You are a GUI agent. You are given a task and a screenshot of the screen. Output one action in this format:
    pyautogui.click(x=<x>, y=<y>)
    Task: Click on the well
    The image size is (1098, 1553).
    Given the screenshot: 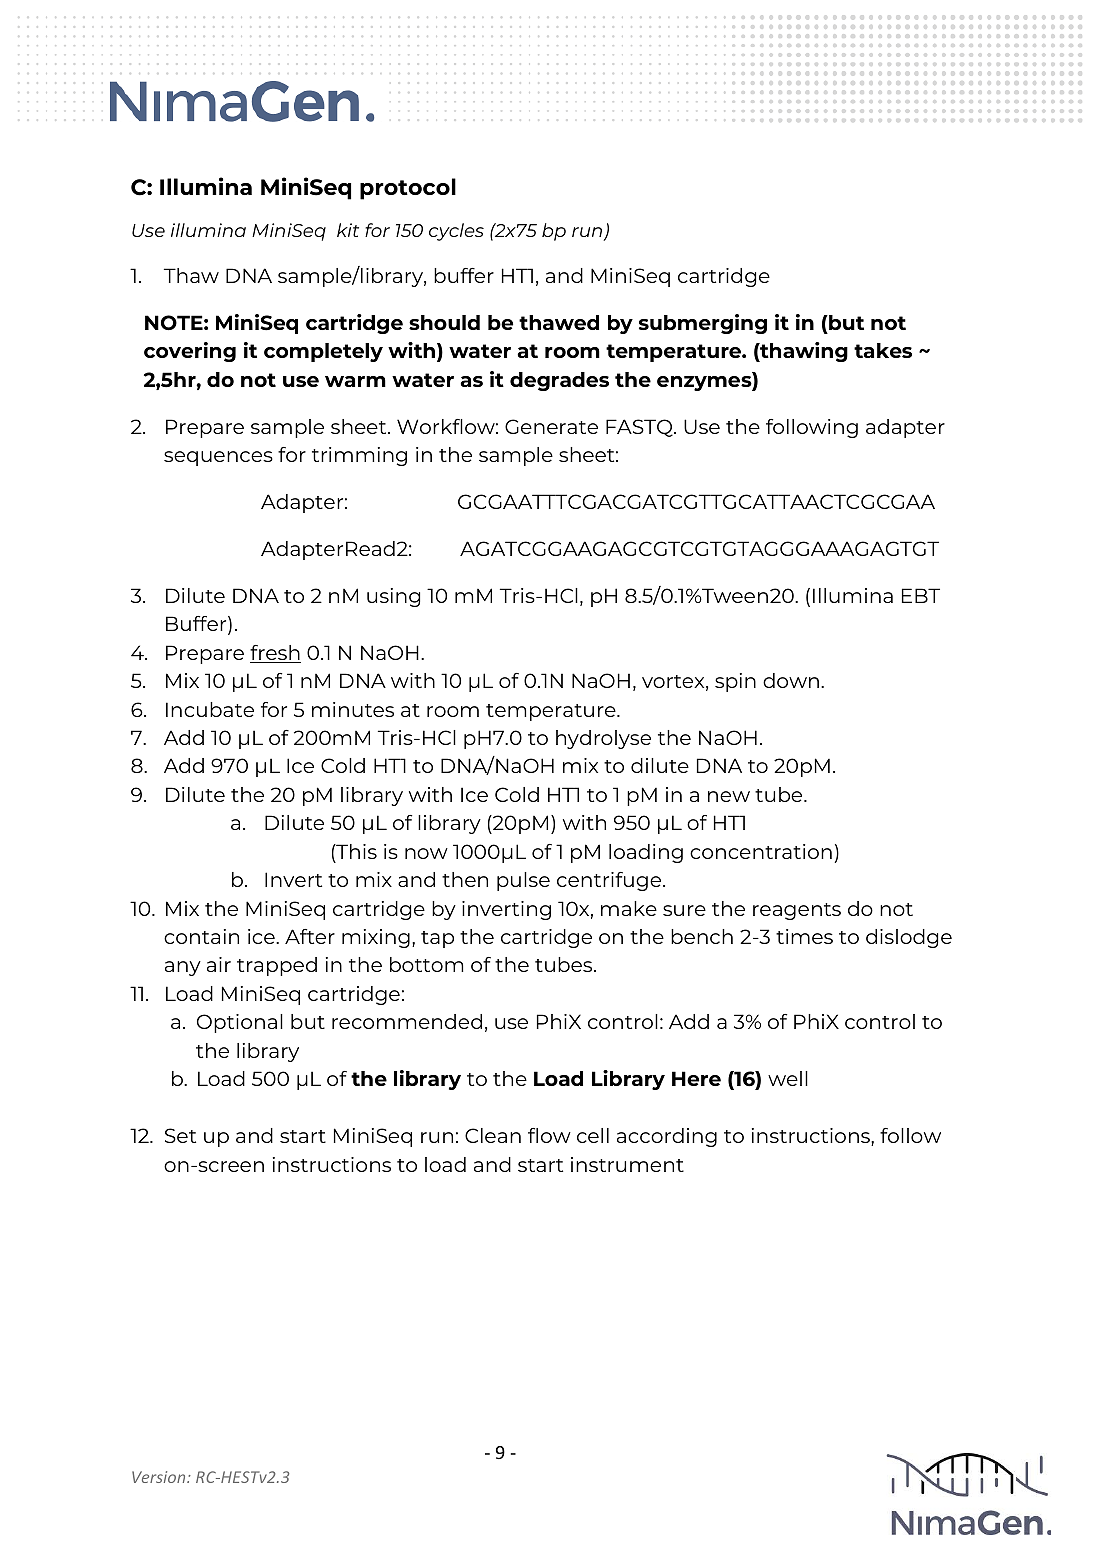 What is the action you would take?
    pyautogui.click(x=788, y=1078)
